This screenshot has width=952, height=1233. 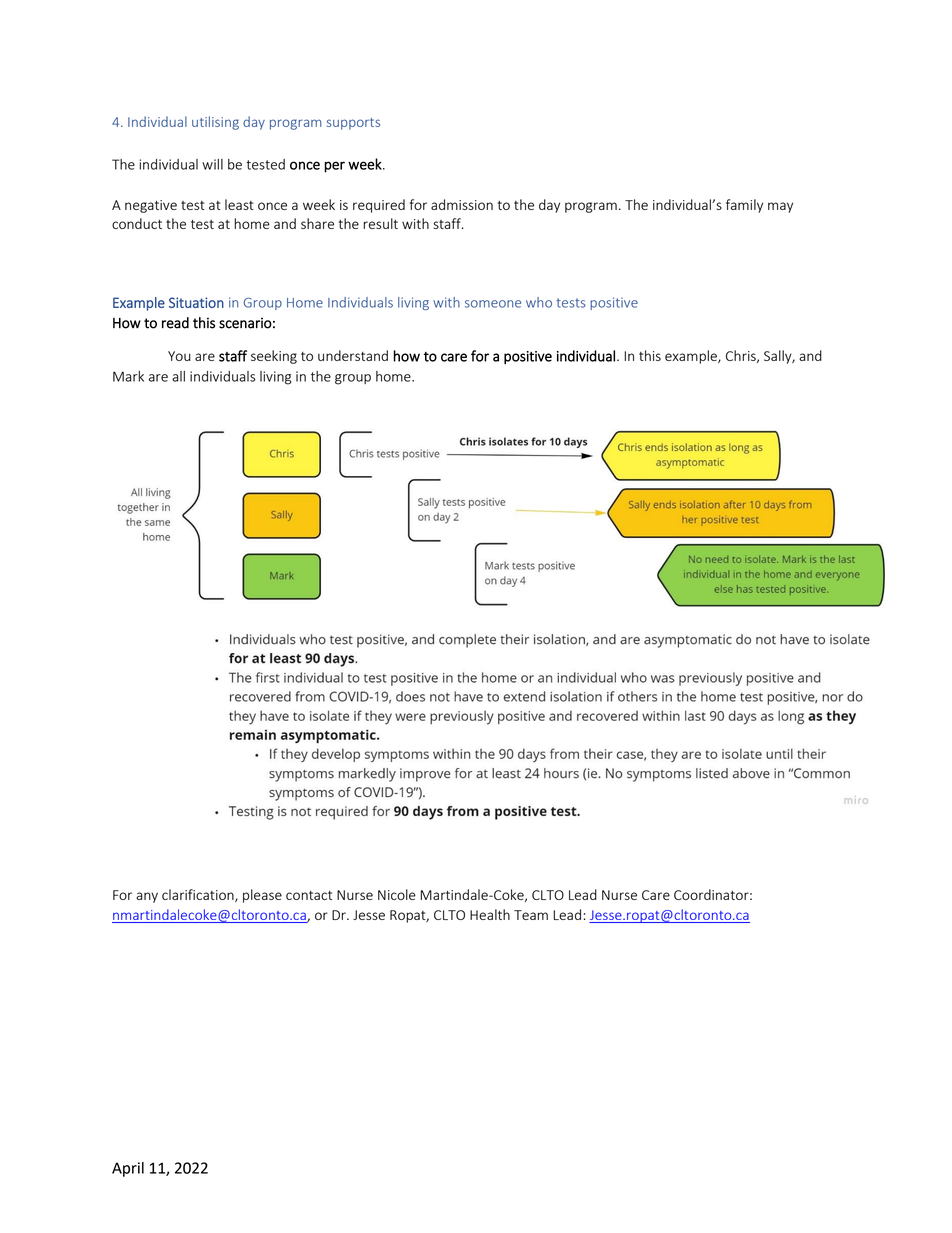 I want to click on admission, so click(x=462, y=204).
